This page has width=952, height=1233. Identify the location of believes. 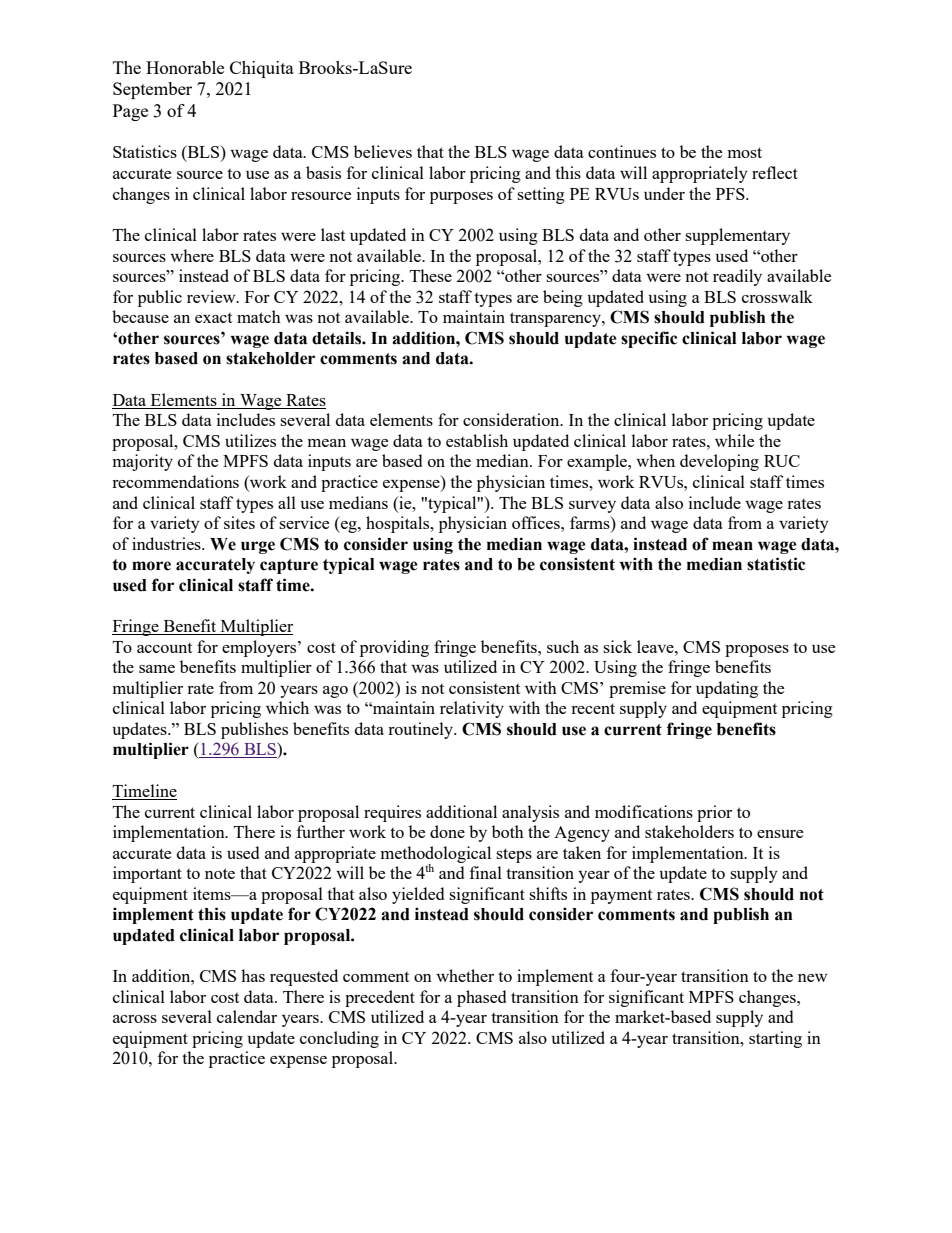
(383, 151).
